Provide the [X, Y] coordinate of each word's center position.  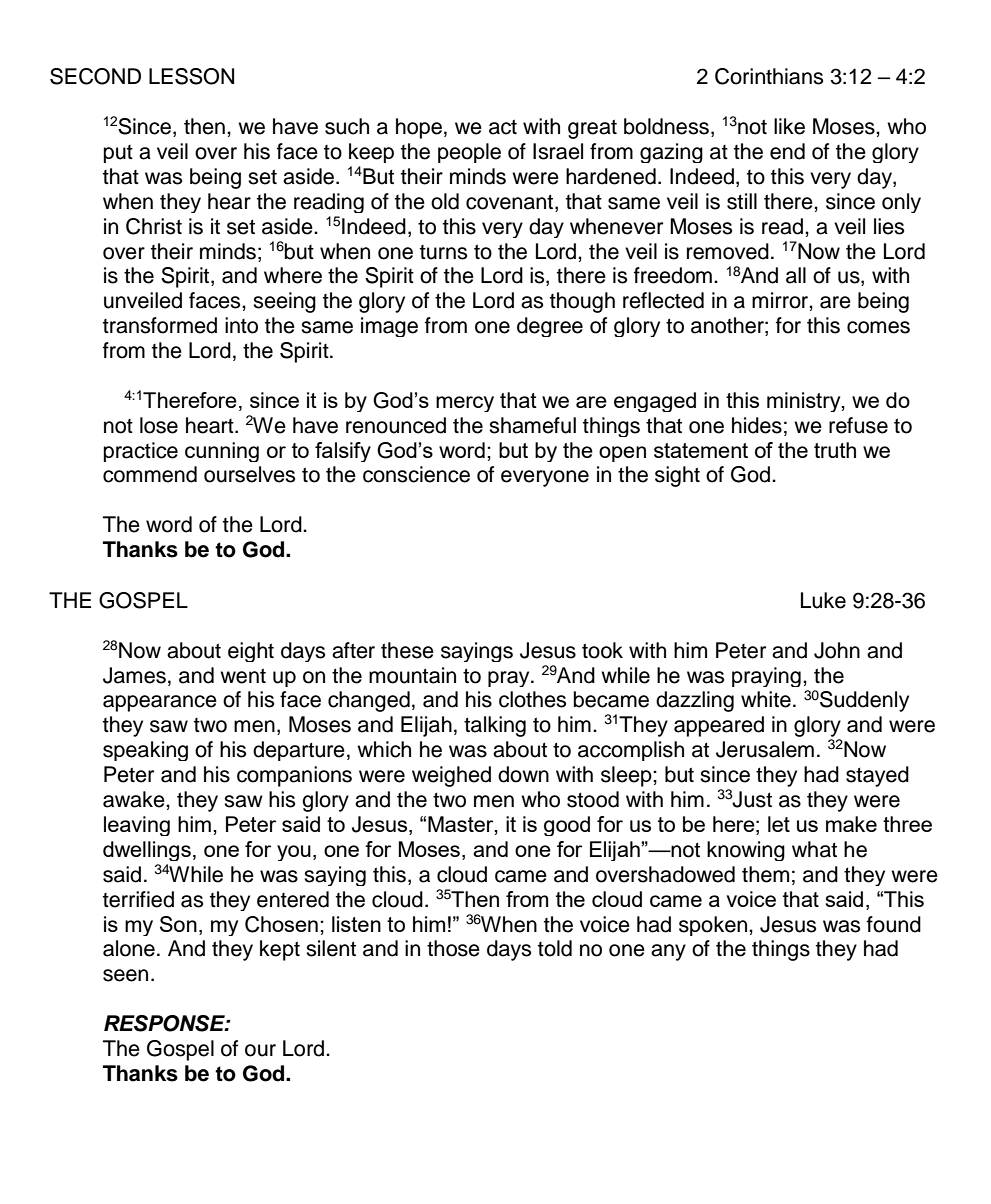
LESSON [191, 76]
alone [129, 948]
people [469, 153]
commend [150, 474]
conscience [416, 474]
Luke [823, 600]
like [789, 126]
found [894, 924]
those [453, 948]
